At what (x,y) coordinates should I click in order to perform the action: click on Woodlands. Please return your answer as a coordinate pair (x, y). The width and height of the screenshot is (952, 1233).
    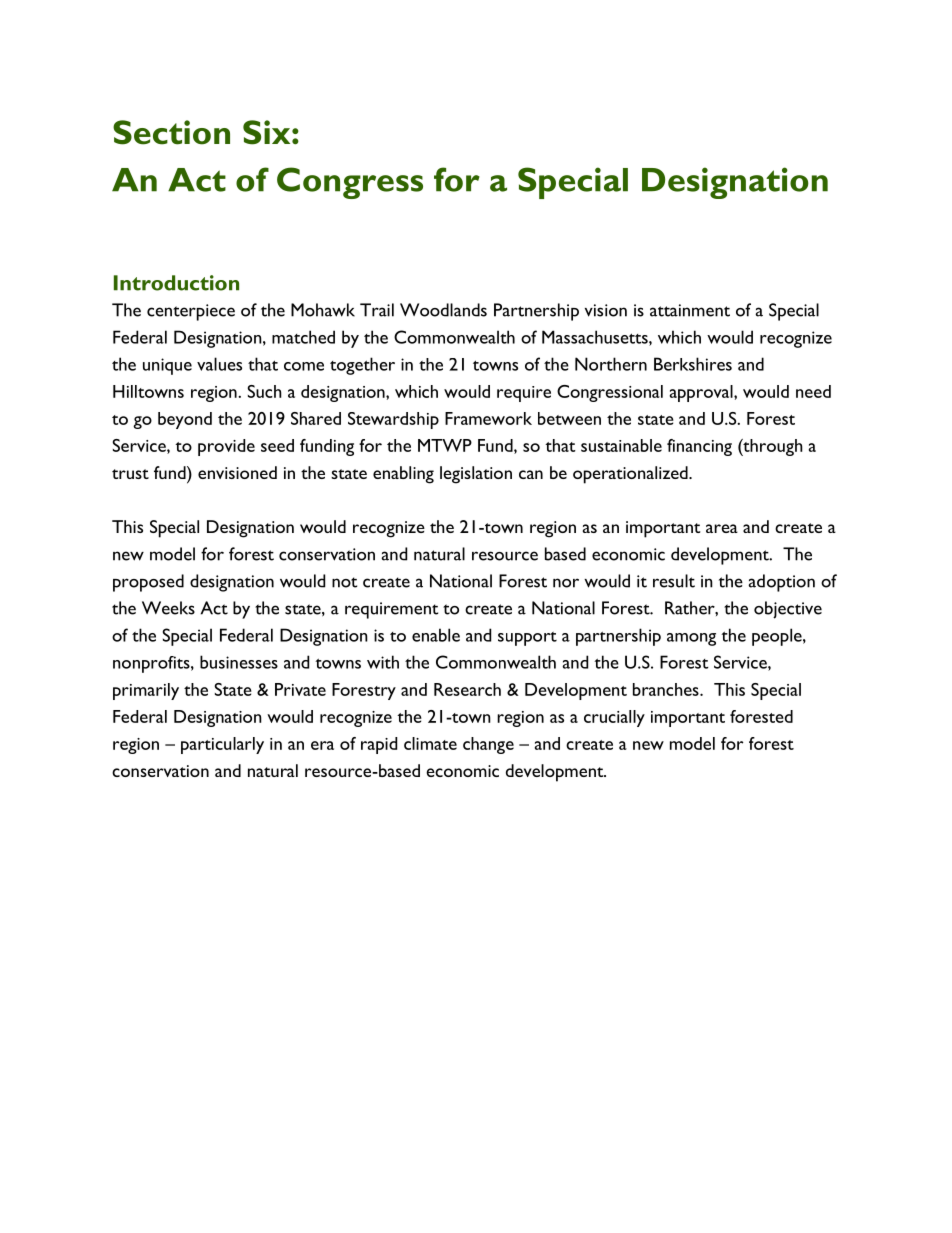
    Looking at the image, I should click on (443, 310).
